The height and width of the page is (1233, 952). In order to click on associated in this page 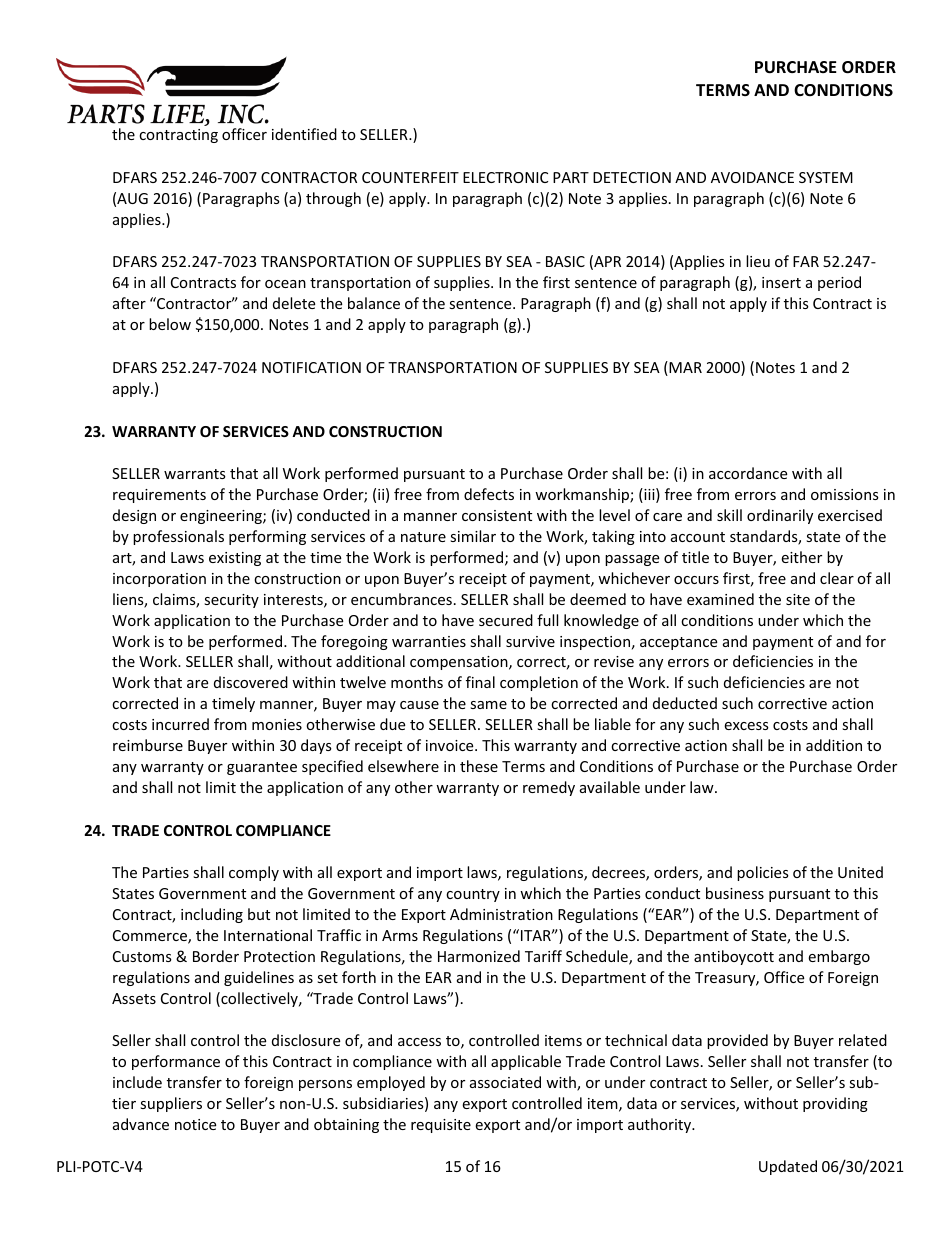, I will do `click(505, 1082)`.
